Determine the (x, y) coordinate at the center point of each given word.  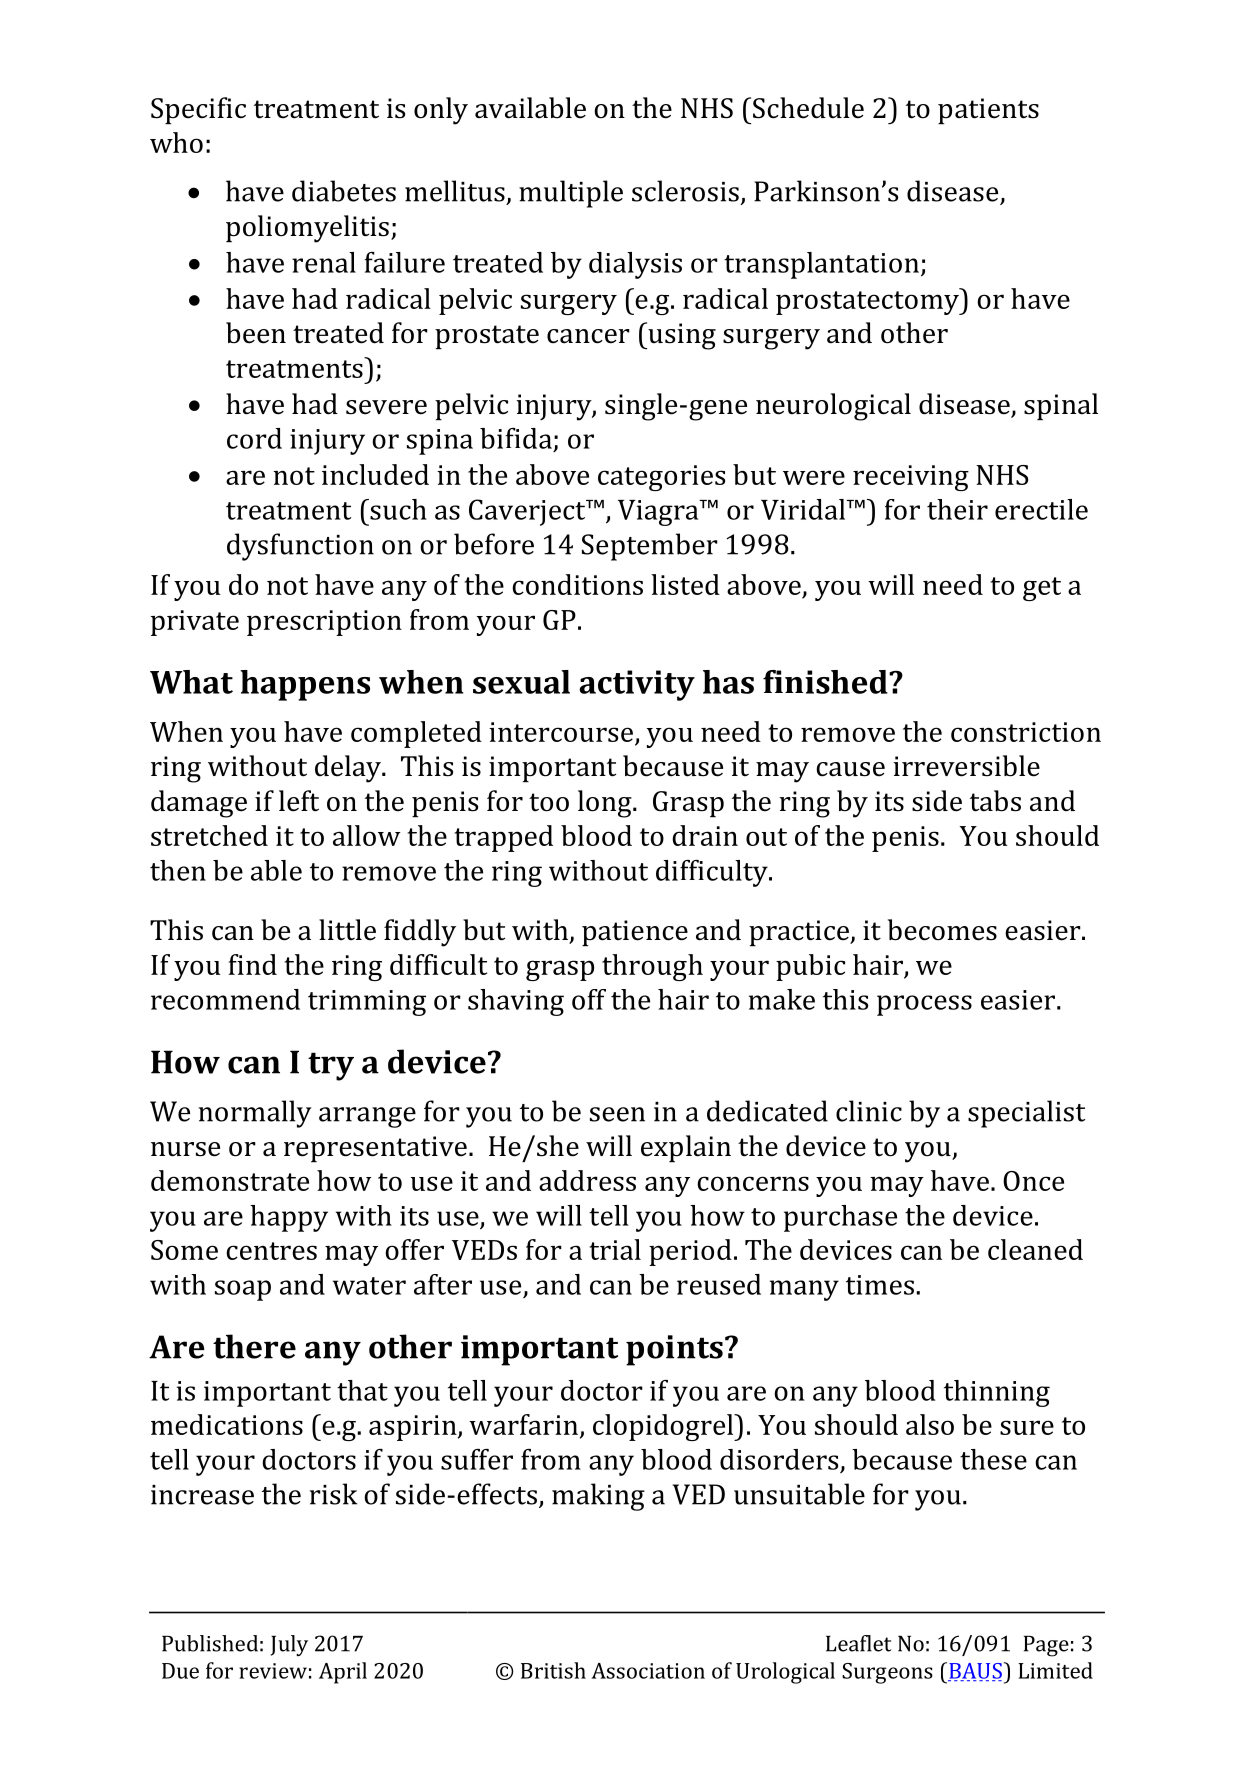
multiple (571, 194)
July (289, 1645)
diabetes (344, 191)
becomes (942, 930)
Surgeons (887, 1673)
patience (635, 933)
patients (988, 111)
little (347, 930)
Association (648, 1671)
